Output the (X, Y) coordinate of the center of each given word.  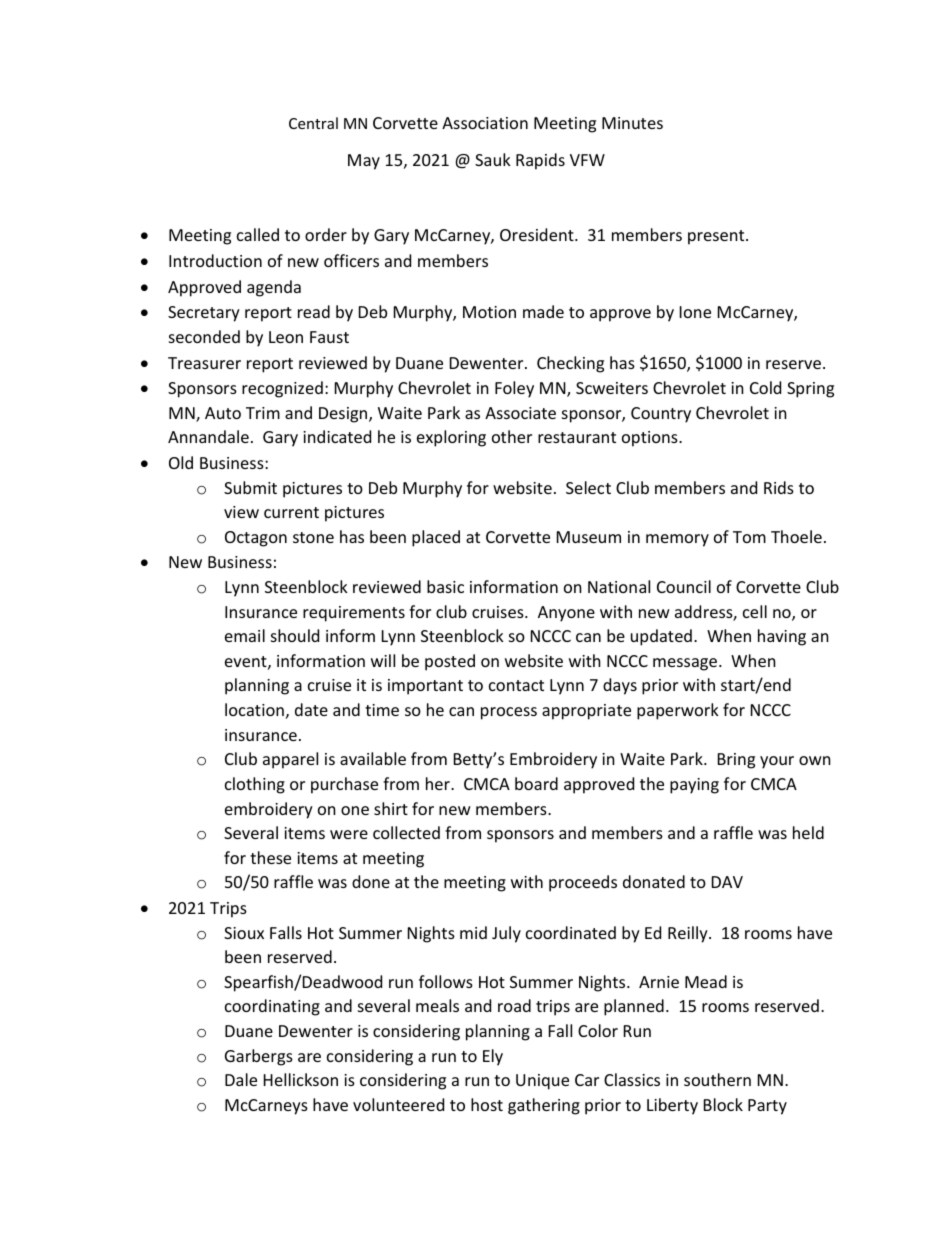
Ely (493, 1057)
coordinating (272, 1007)
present (717, 237)
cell (755, 611)
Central (313, 123)
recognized (282, 389)
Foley (514, 389)
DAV (727, 882)
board (536, 783)
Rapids (540, 161)
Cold (765, 387)
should (295, 635)
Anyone (566, 614)
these (270, 857)
